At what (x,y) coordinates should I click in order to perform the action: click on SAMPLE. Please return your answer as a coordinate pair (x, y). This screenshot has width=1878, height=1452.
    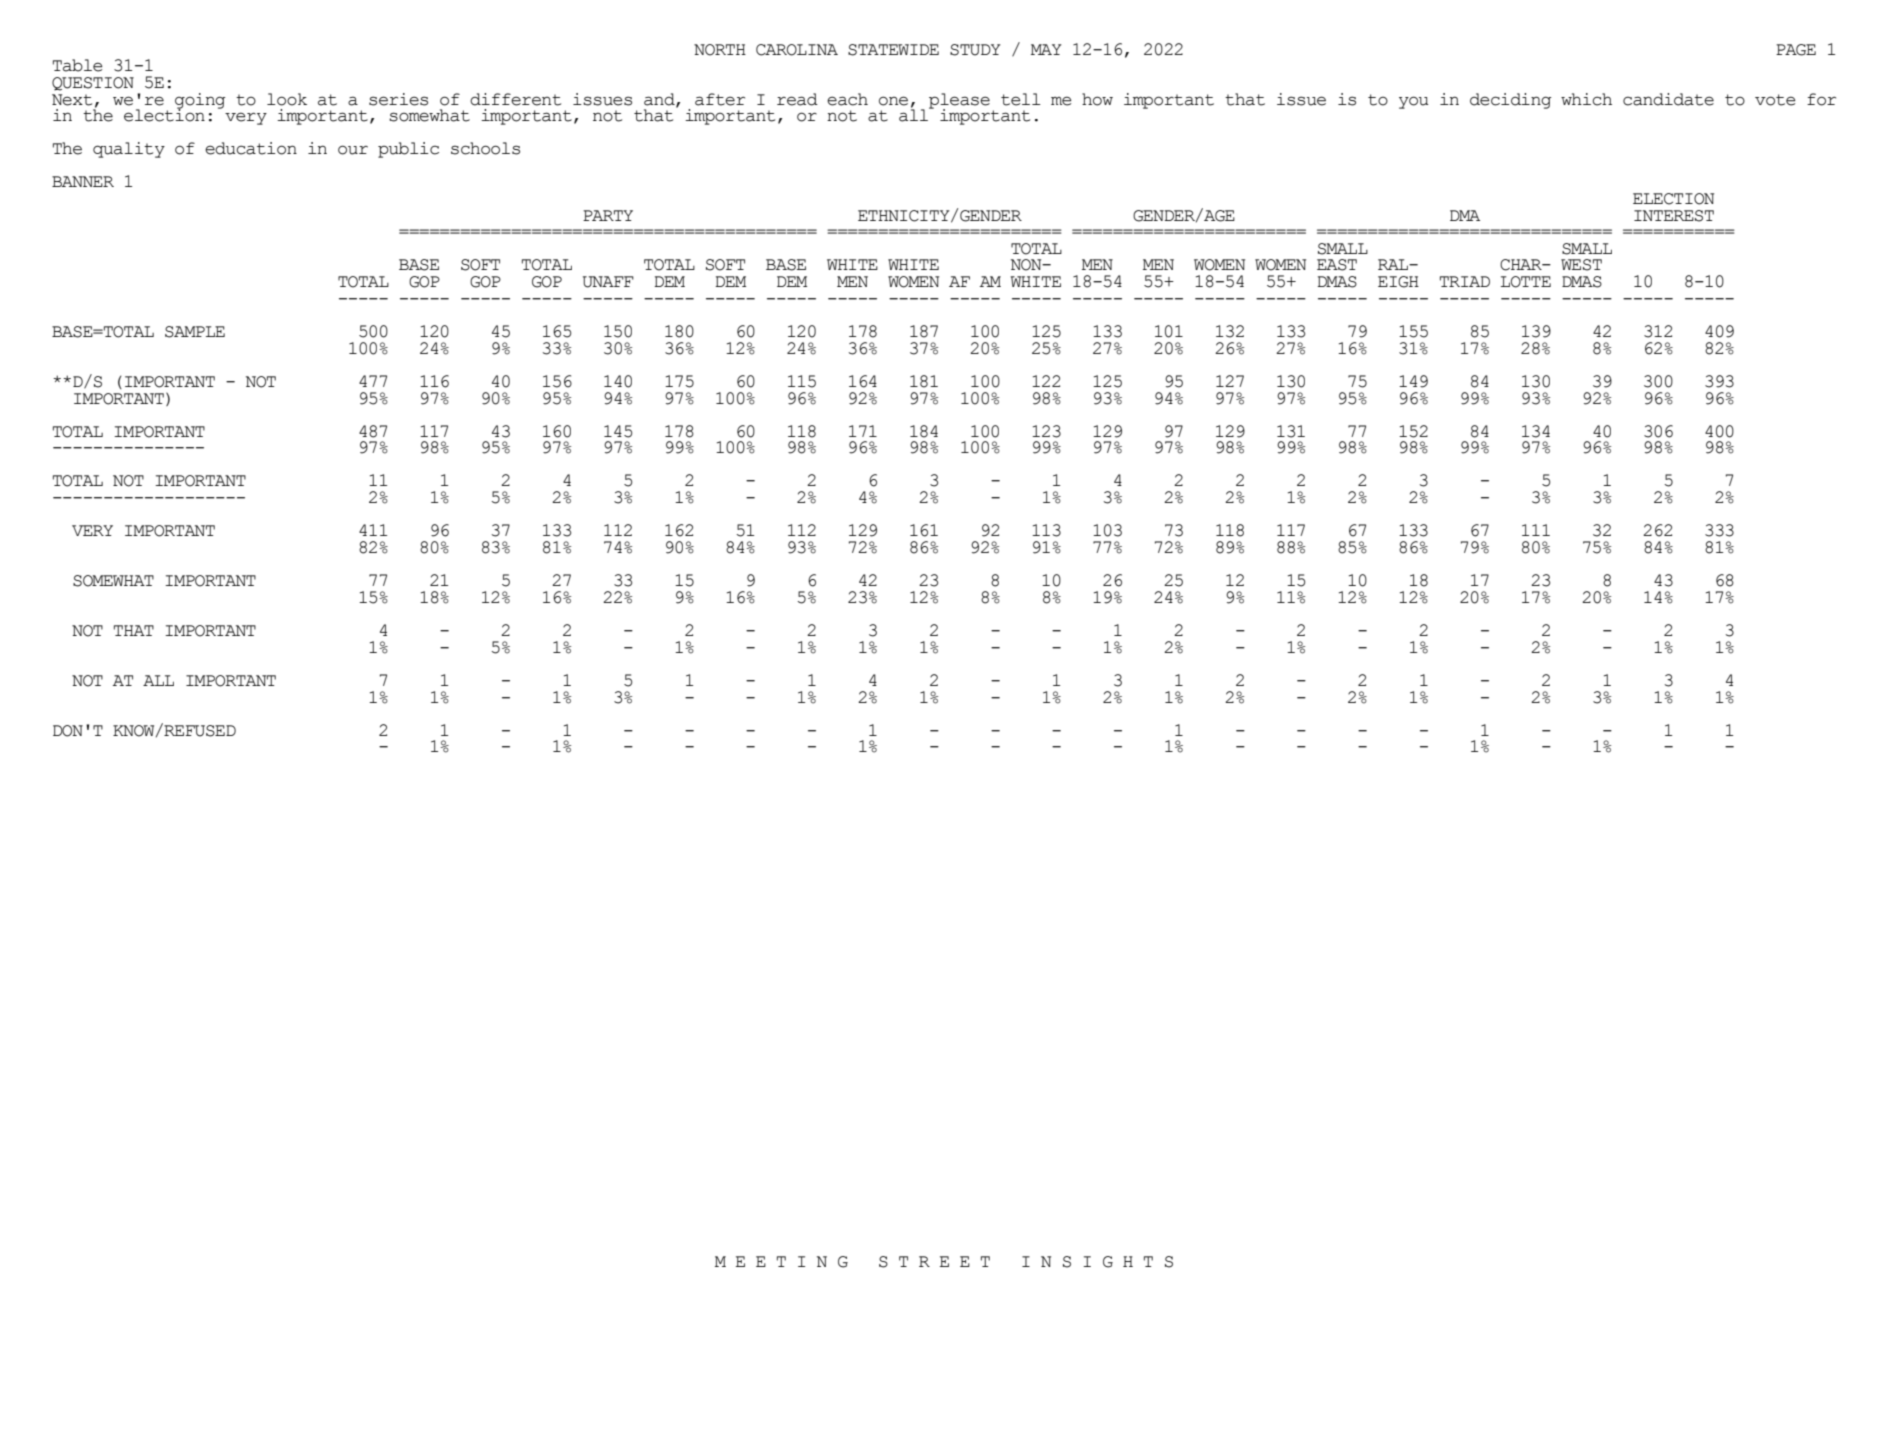
    Looking at the image, I should click on (195, 332).
